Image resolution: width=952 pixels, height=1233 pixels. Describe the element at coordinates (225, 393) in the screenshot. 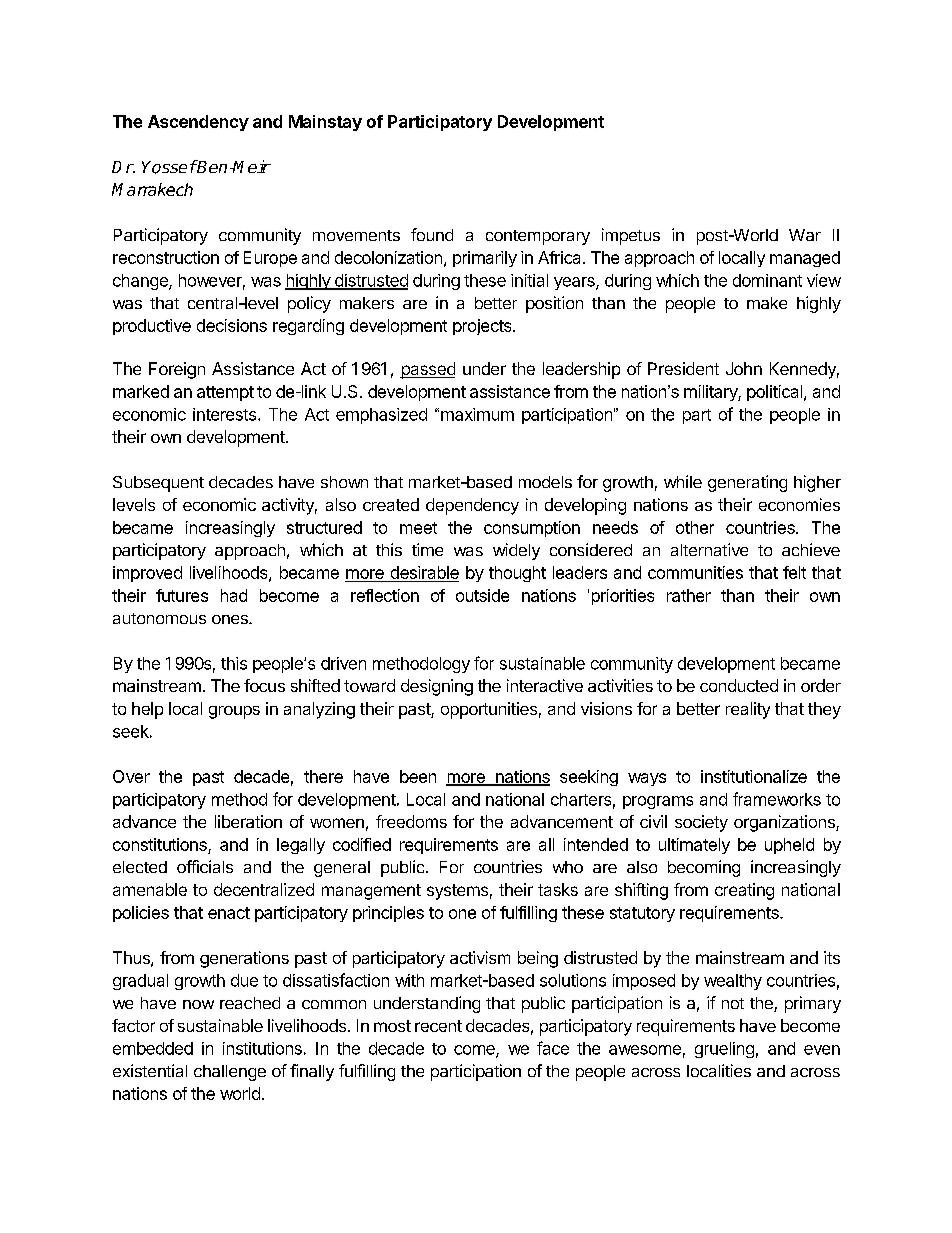

I see `attempt` at that location.
